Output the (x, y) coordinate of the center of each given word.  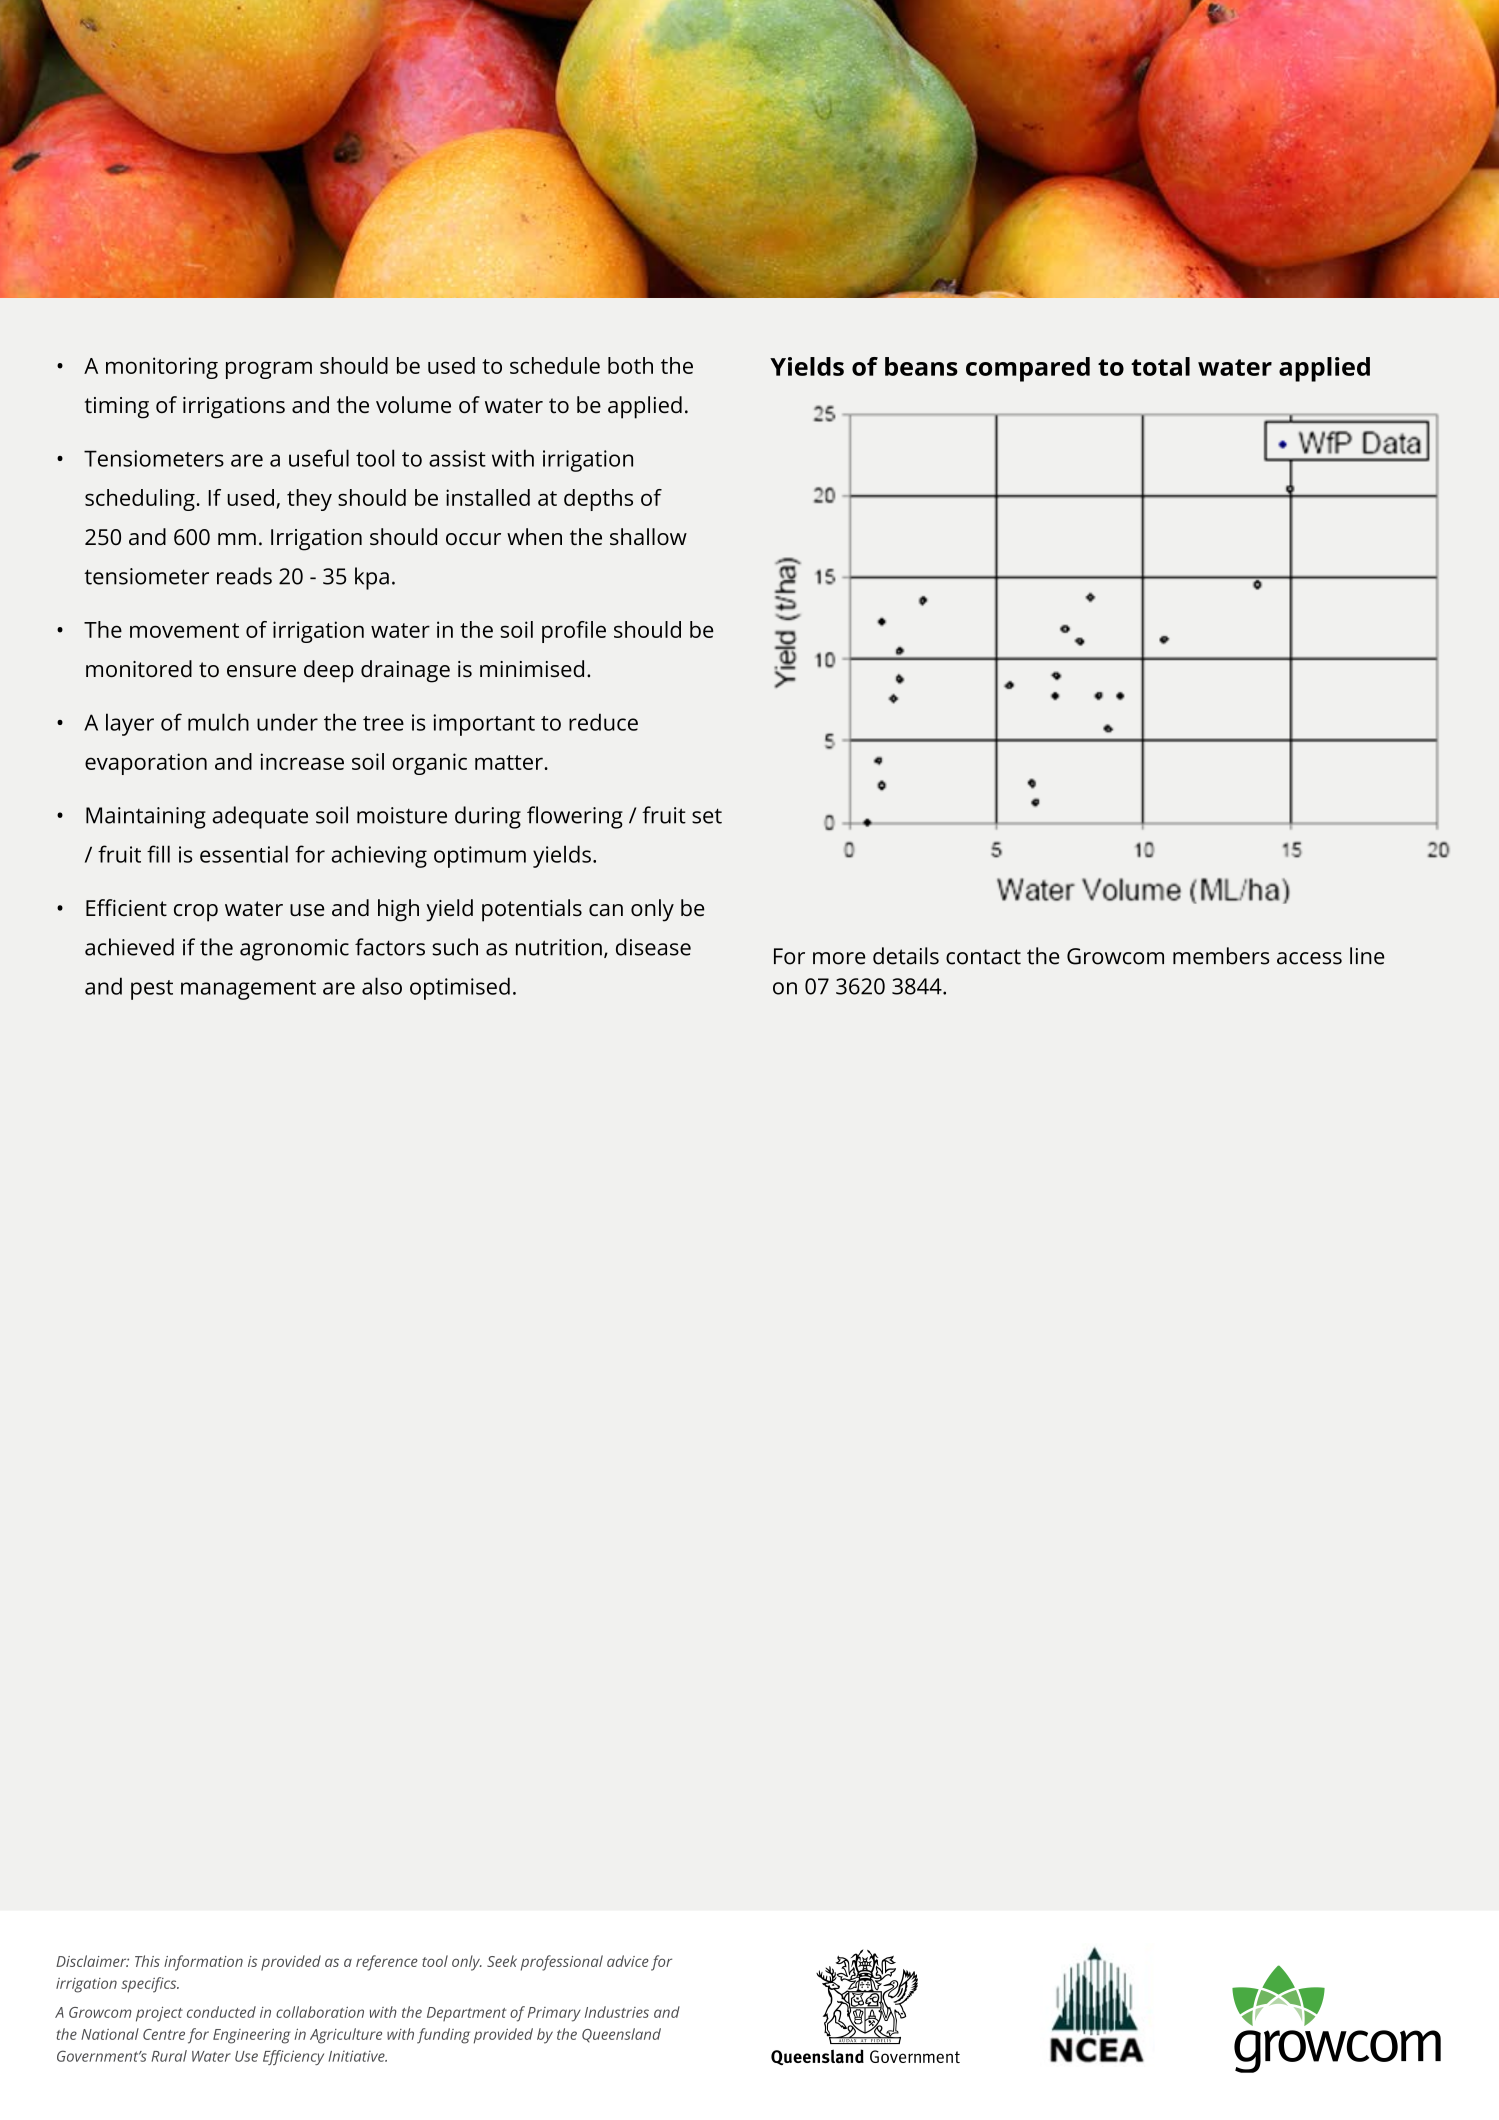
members (1221, 956)
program (269, 370)
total (1160, 366)
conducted (221, 2012)
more (839, 958)
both (630, 365)
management (248, 990)
